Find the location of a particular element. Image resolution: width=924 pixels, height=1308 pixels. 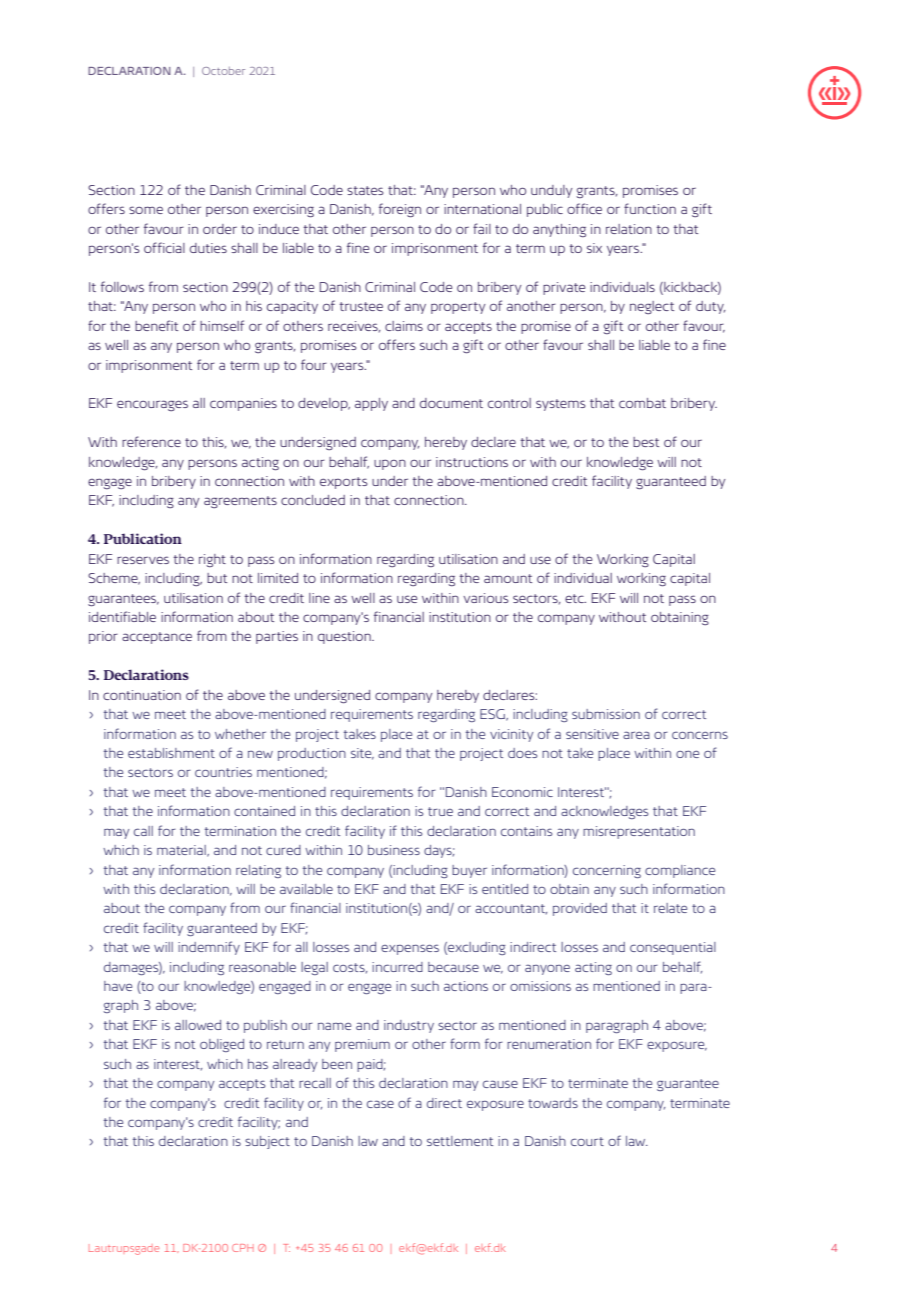

expenses is located at coordinates (410, 949).
